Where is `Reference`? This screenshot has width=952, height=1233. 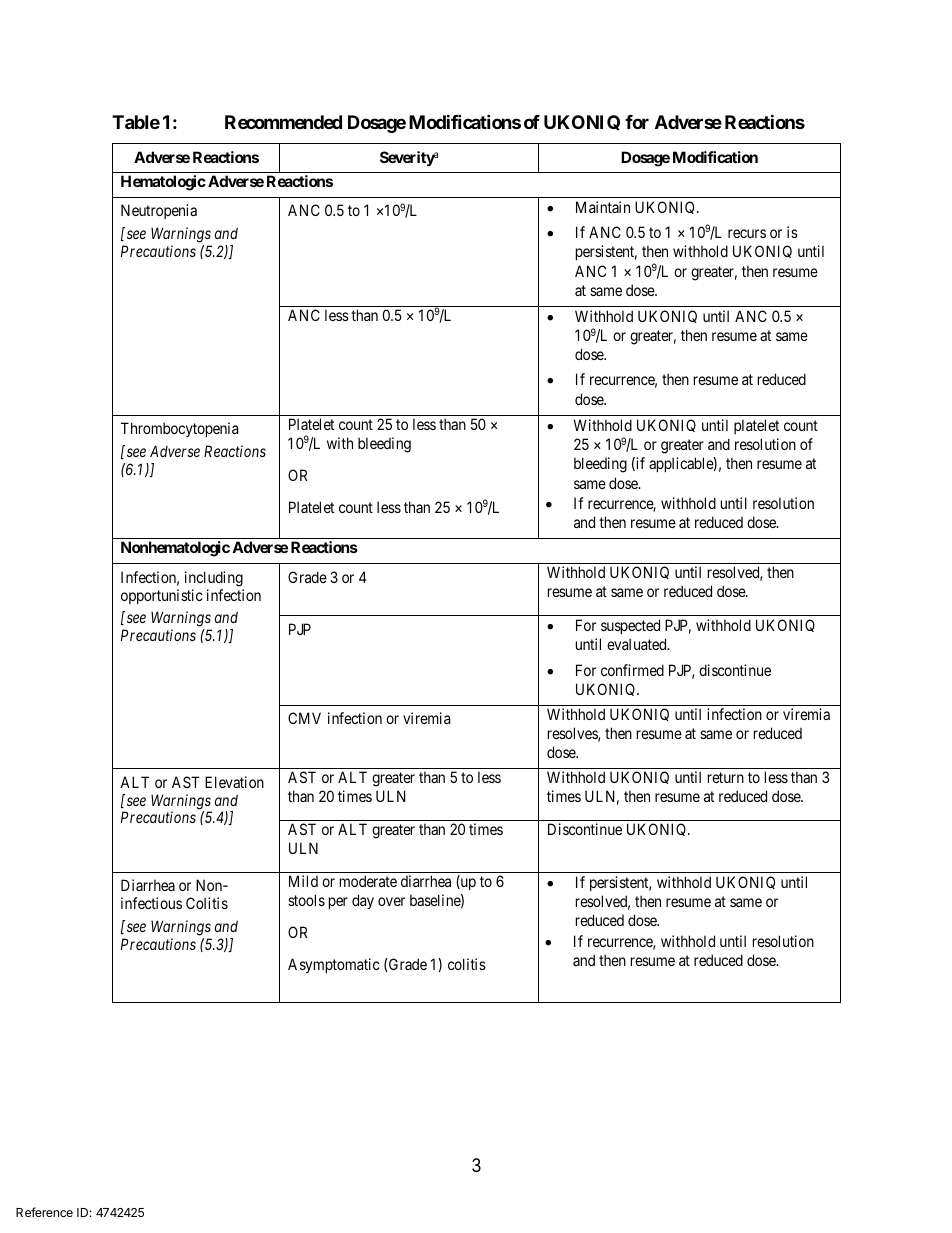
Reference is located at coordinates (44, 1212).
